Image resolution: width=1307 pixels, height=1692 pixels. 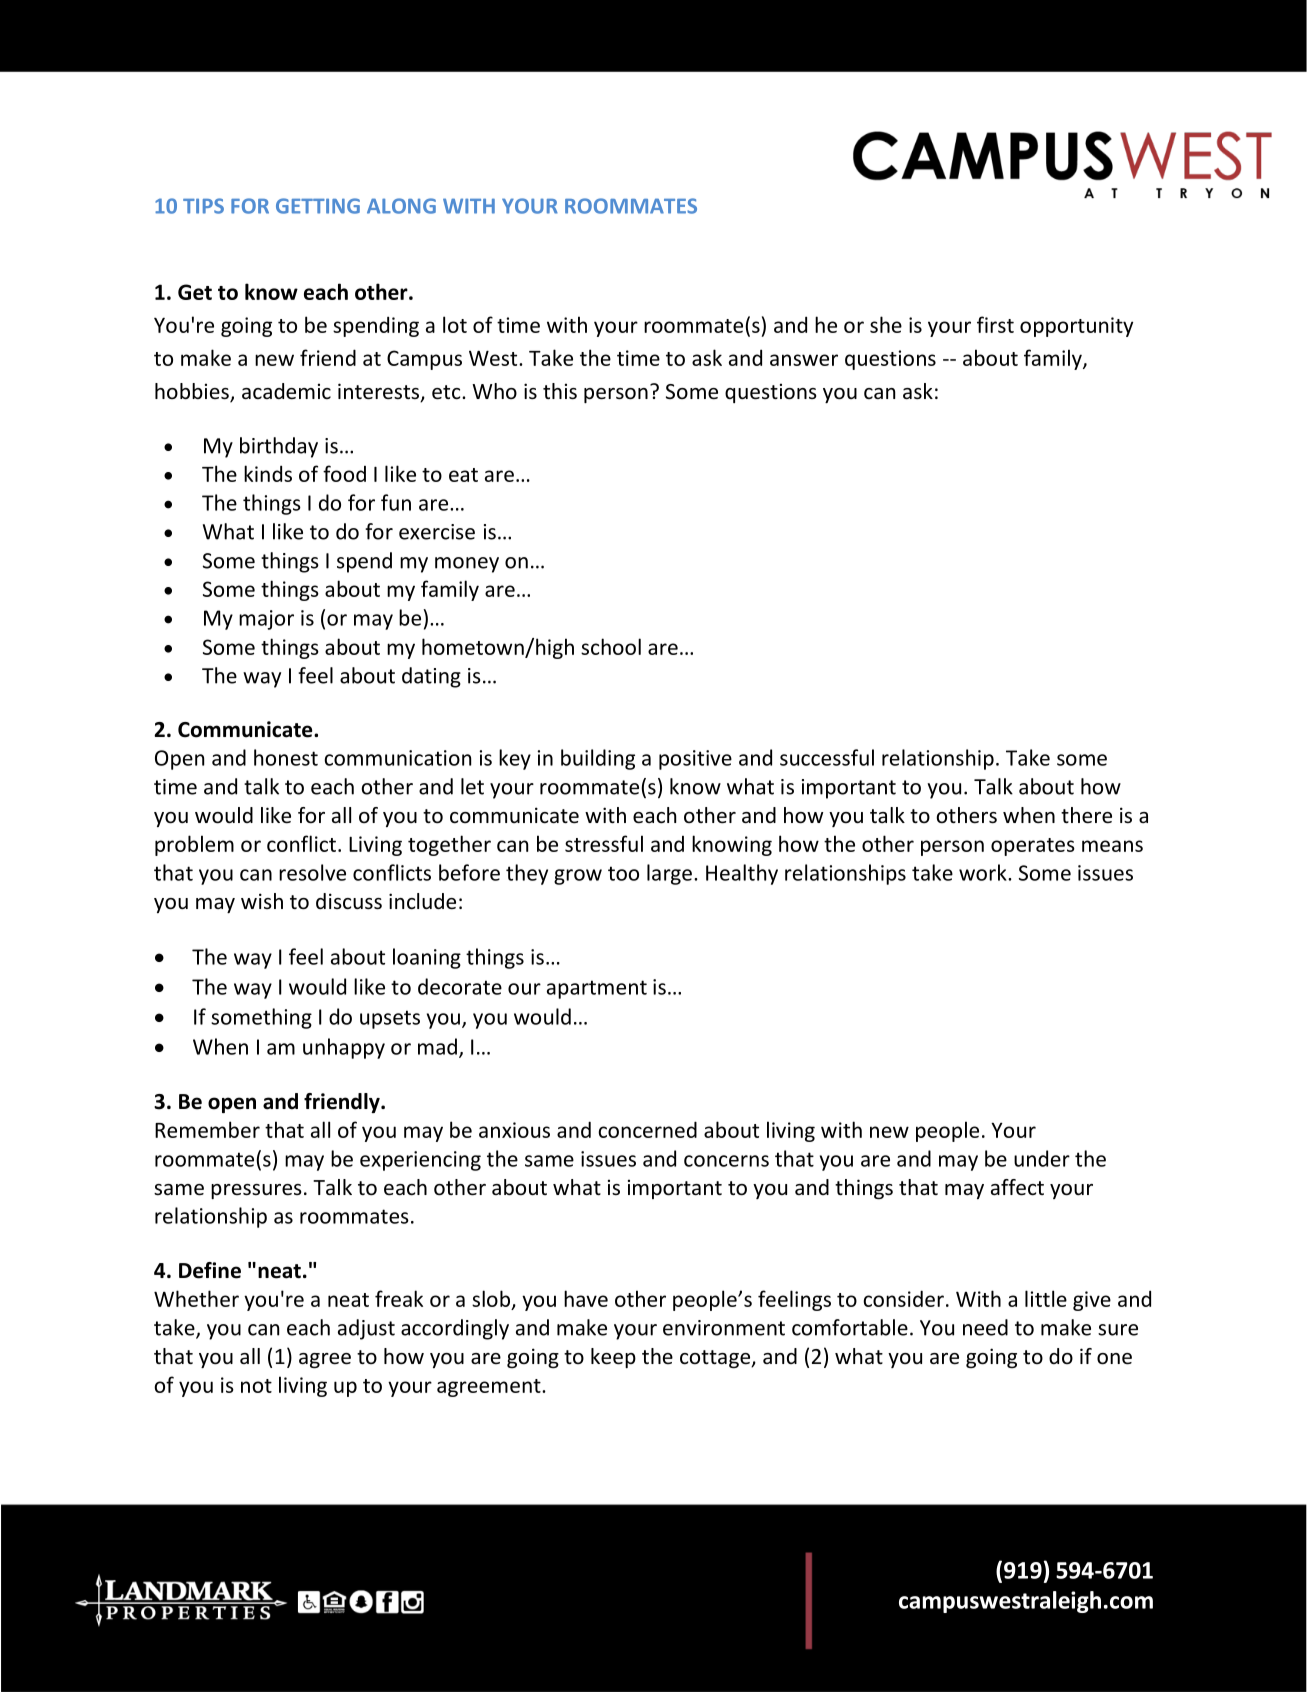 What do you see at coordinates (1076, 327) in the screenshot?
I see `opportunity` at bounding box center [1076, 327].
